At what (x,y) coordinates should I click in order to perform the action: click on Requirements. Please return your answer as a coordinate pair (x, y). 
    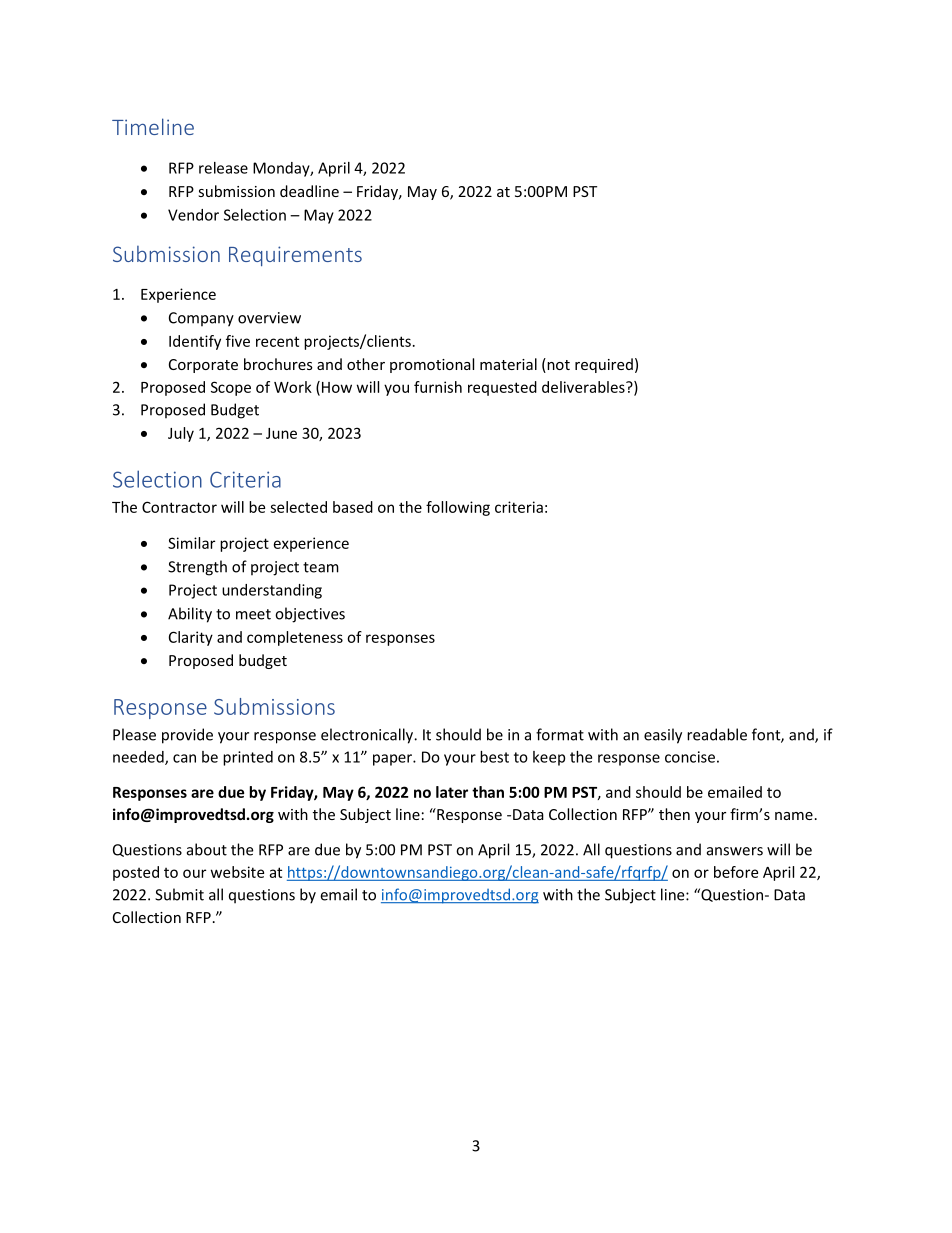
    Looking at the image, I should click on (295, 256).
